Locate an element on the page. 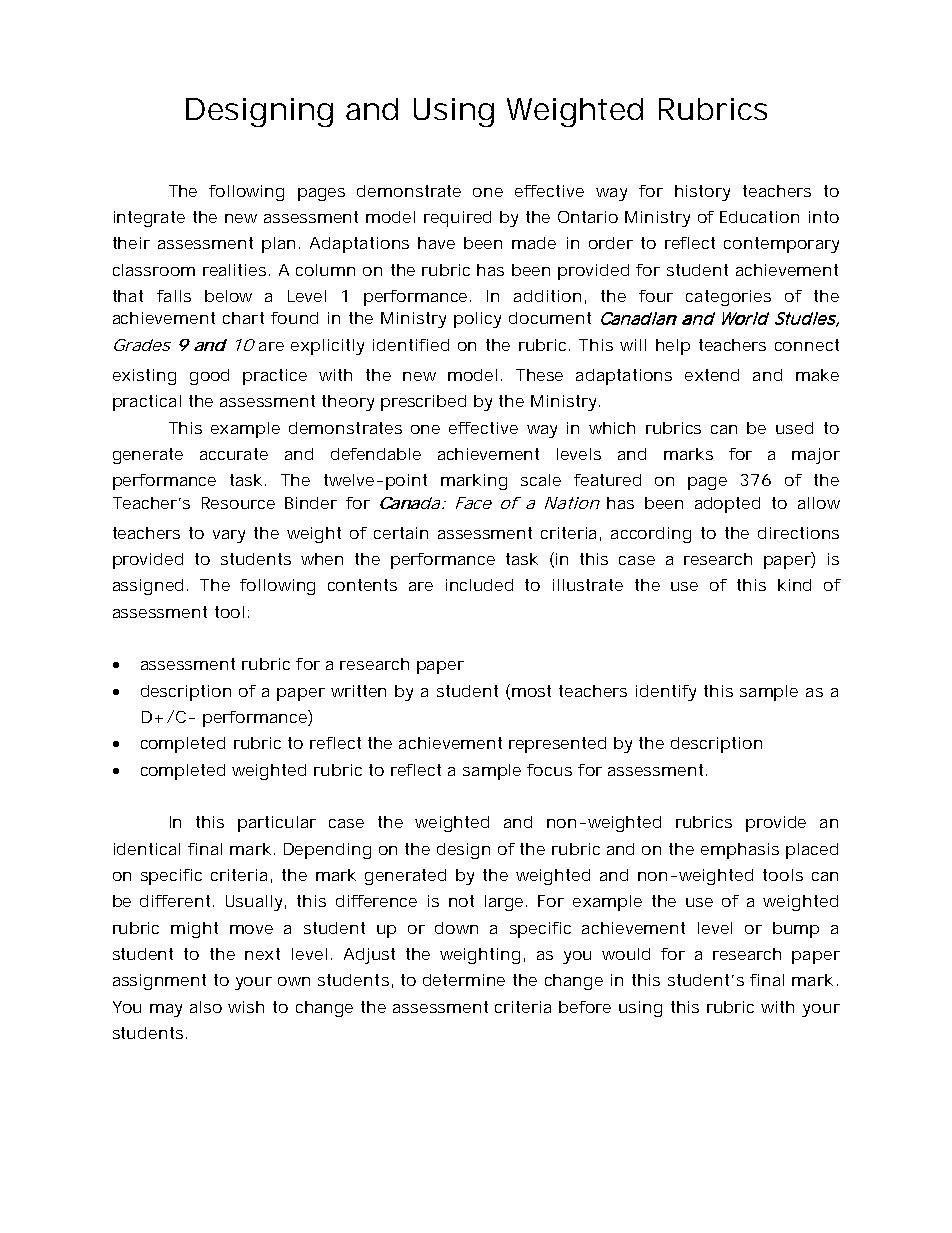 Image resolution: width=952 pixels, height=1233 pixels. integrate is located at coordinates (149, 219).
